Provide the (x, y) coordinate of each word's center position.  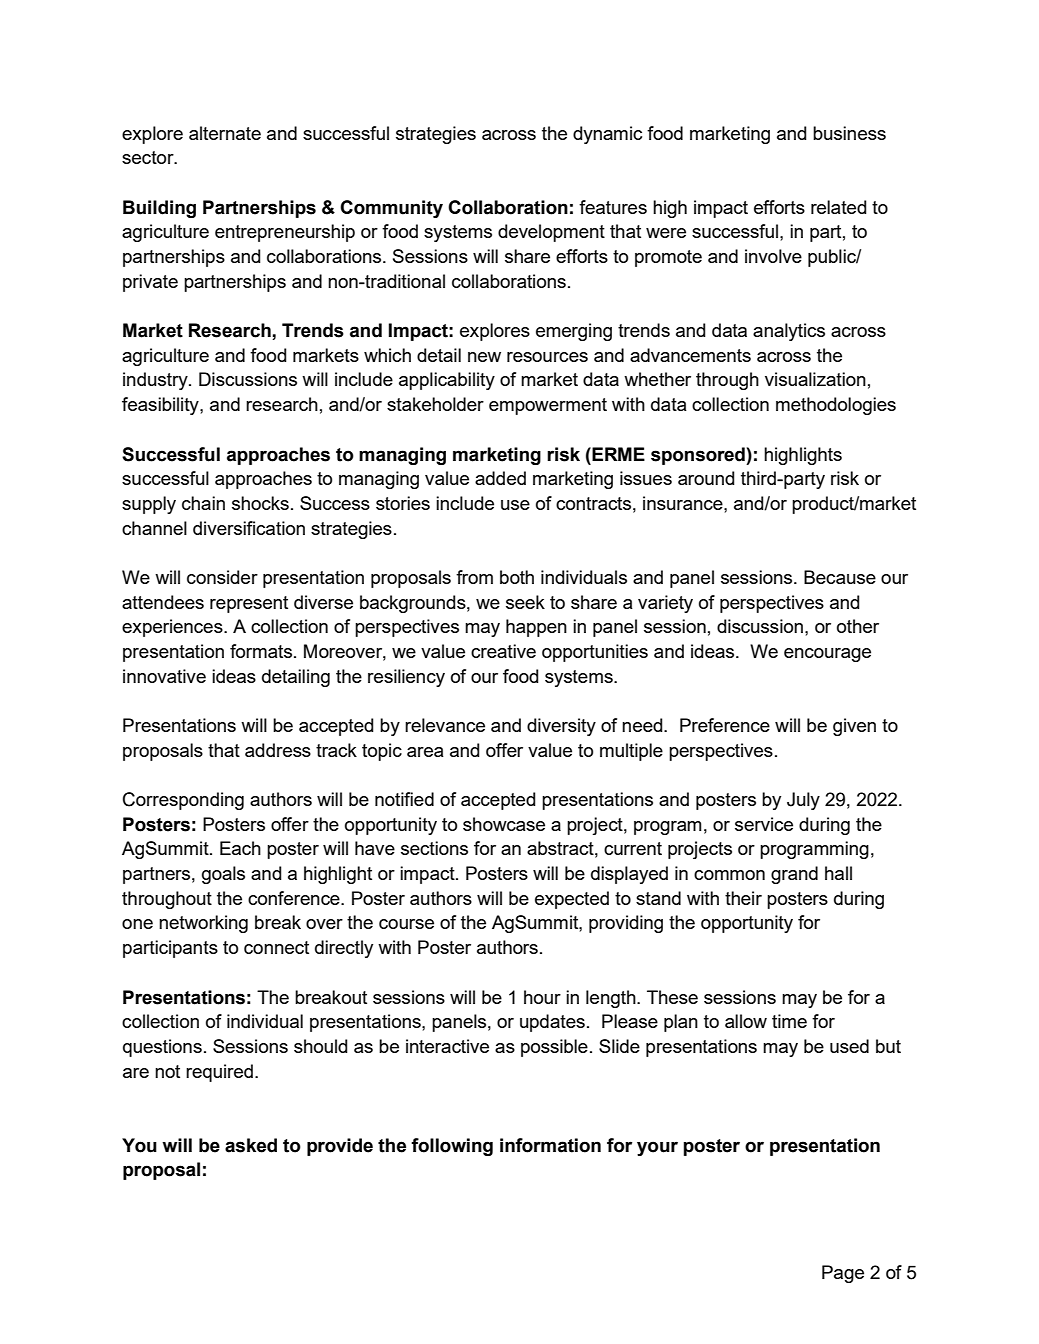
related (838, 207)
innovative (164, 676)
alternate (225, 133)
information (550, 1145)
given (854, 727)
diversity (561, 727)
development (551, 233)
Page (843, 1274)
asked (251, 1145)
